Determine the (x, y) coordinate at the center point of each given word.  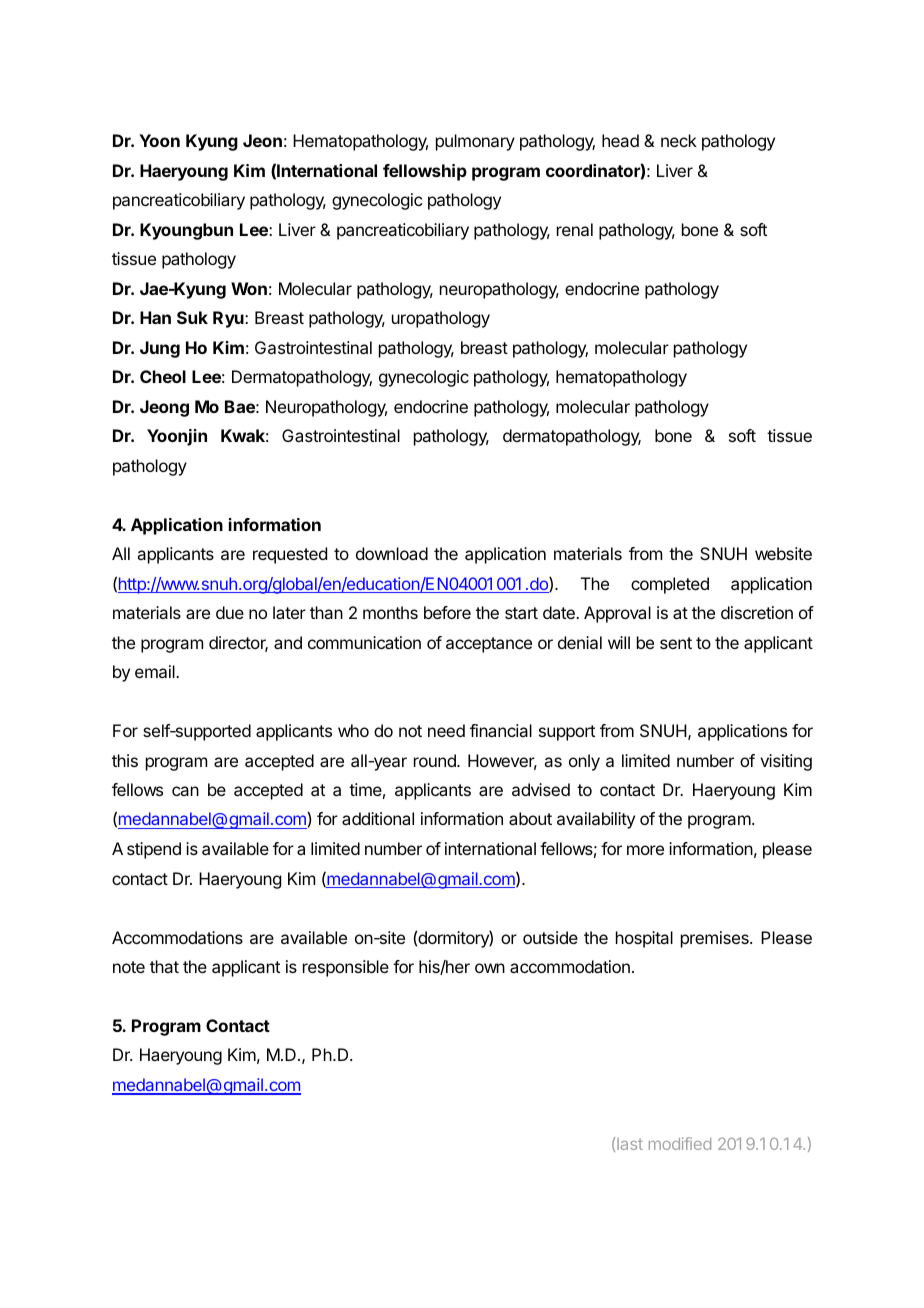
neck (679, 140)
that (164, 966)
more (645, 850)
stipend (154, 850)
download (392, 553)
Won (249, 288)
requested (290, 555)
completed (670, 585)
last (630, 1144)
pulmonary (475, 142)
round (436, 760)
